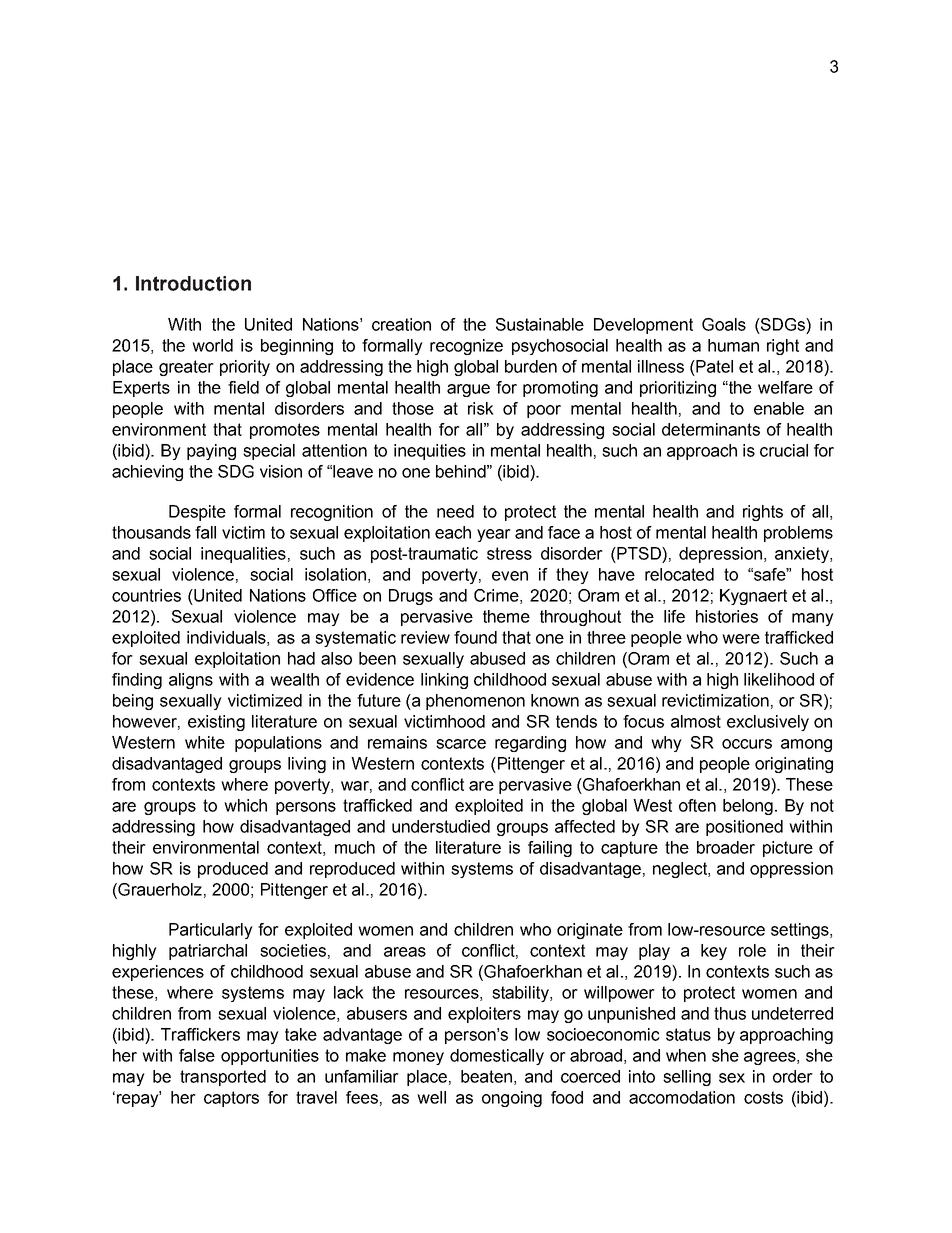  What do you see at coordinates (509, 553) in the screenshot?
I see `stress` at bounding box center [509, 553].
